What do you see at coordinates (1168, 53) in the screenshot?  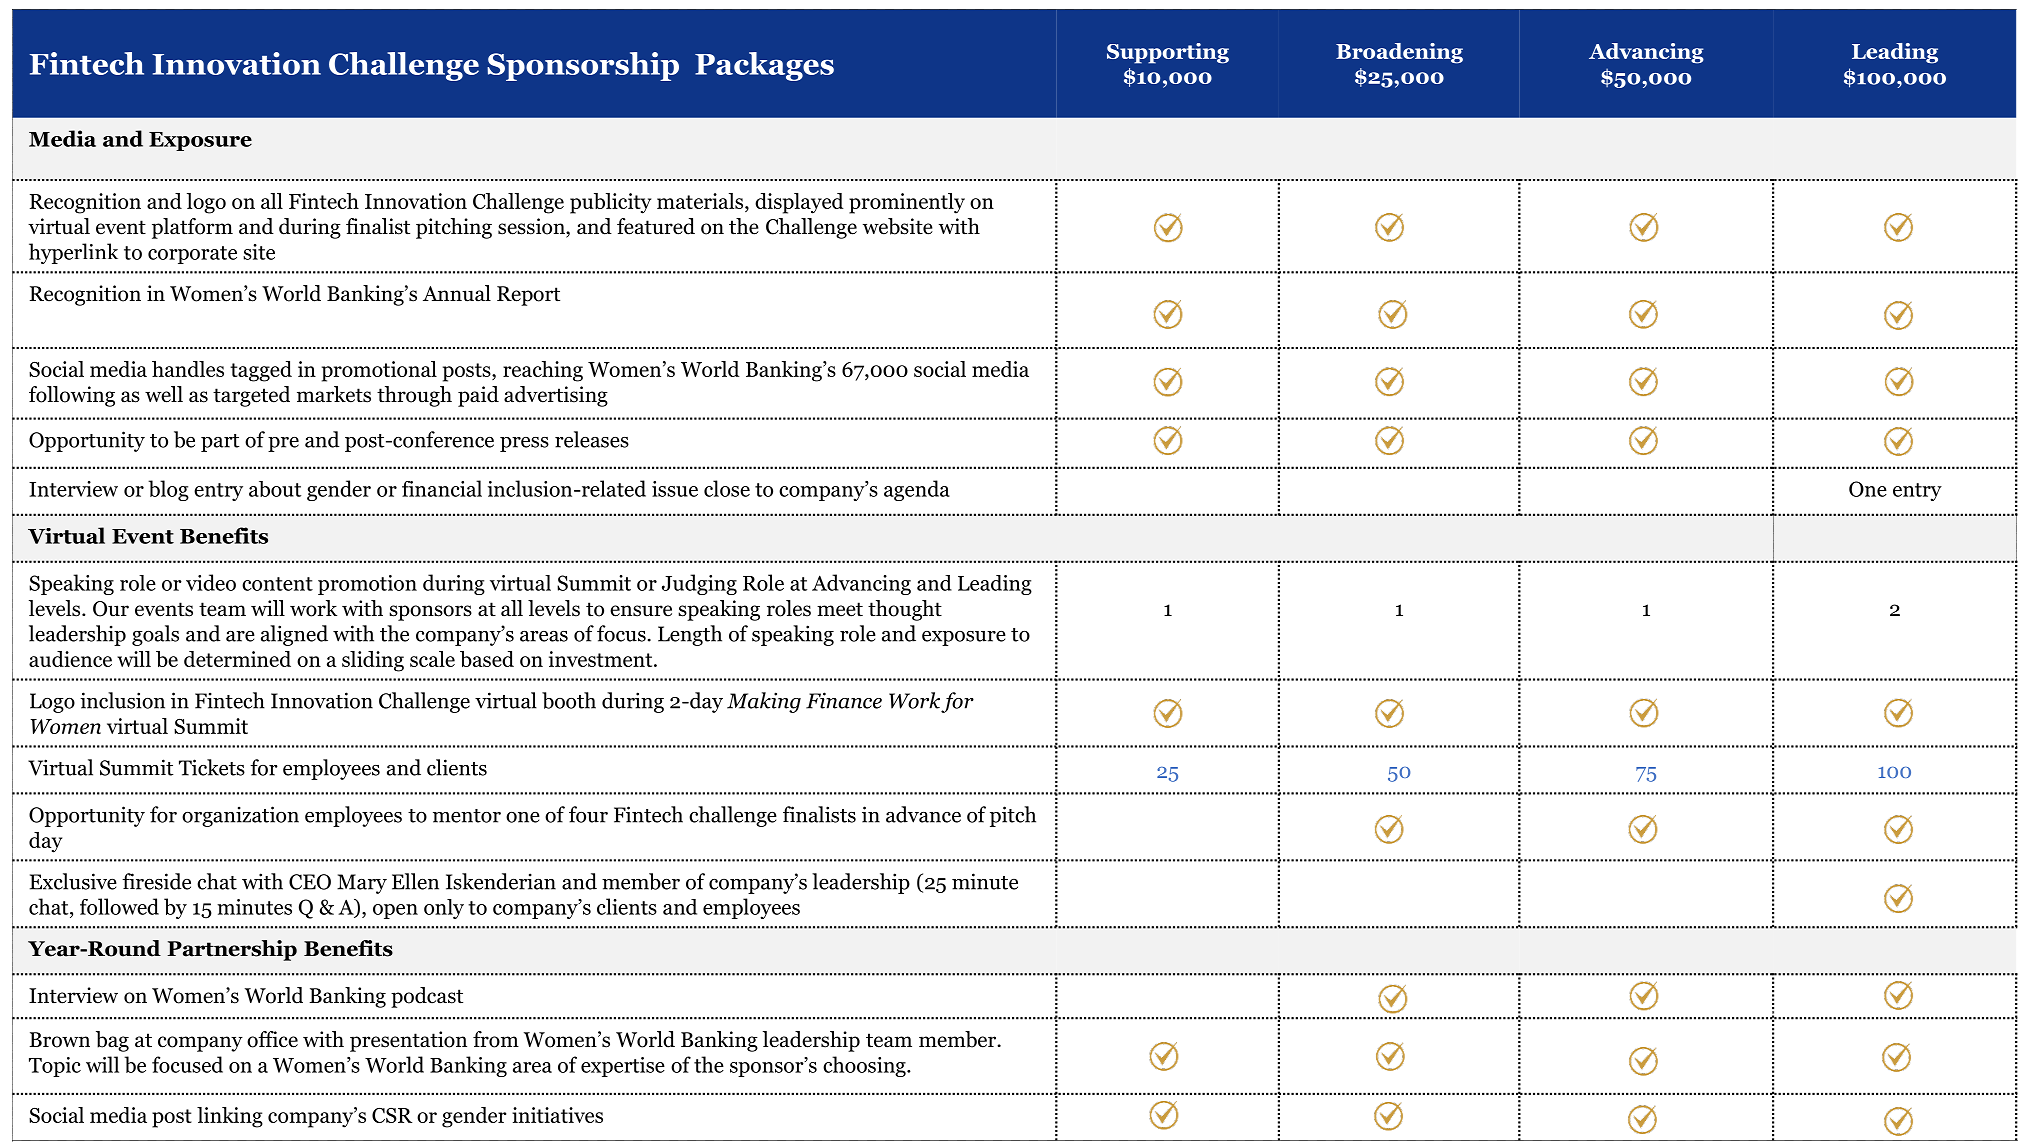 I see `Supporting` at bounding box center [1168, 53].
